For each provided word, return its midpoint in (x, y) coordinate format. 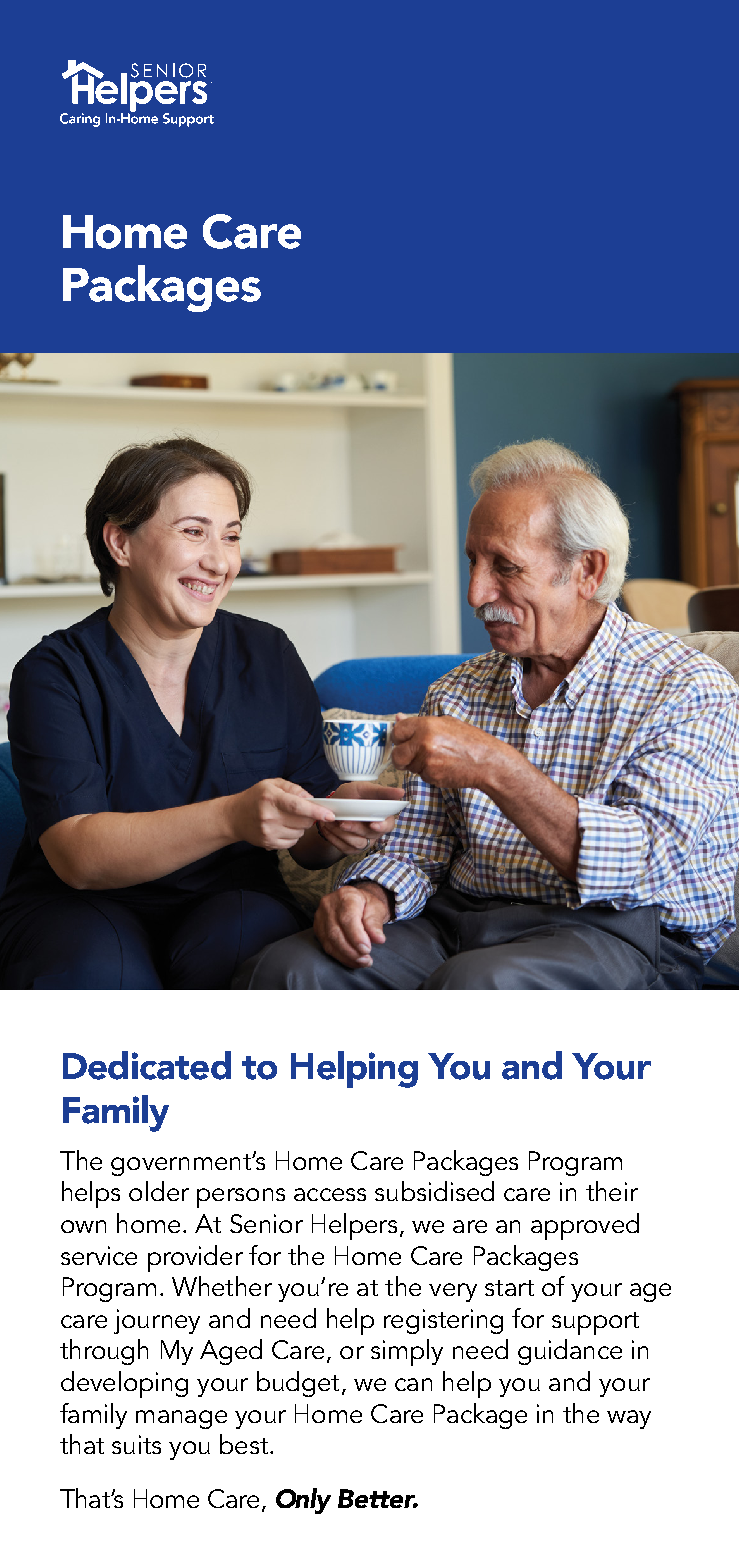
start (509, 1288)
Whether (222, 1286)
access (330, 1194)
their (612, 1191)
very (453, 1292)
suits (136, 1444)
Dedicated (147, 1065)
